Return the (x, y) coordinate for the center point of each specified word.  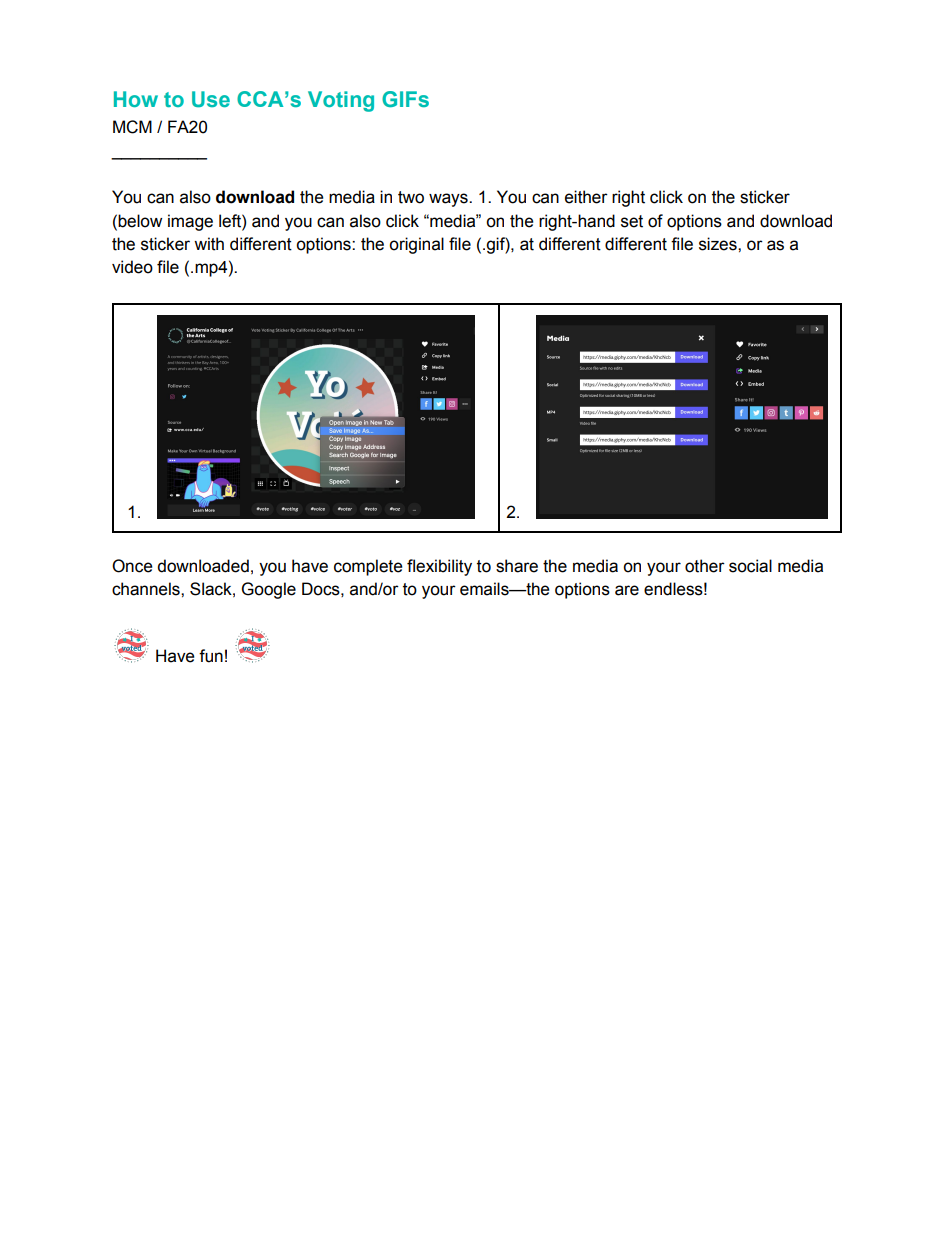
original (416, 245)
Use (211, 99)
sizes (719, 244)
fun (211, 656)
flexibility (439, 567)
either (586, 197)
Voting (341, 101)
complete (368, 567)
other (705, 566)
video (132, 267)
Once (132, 566)
